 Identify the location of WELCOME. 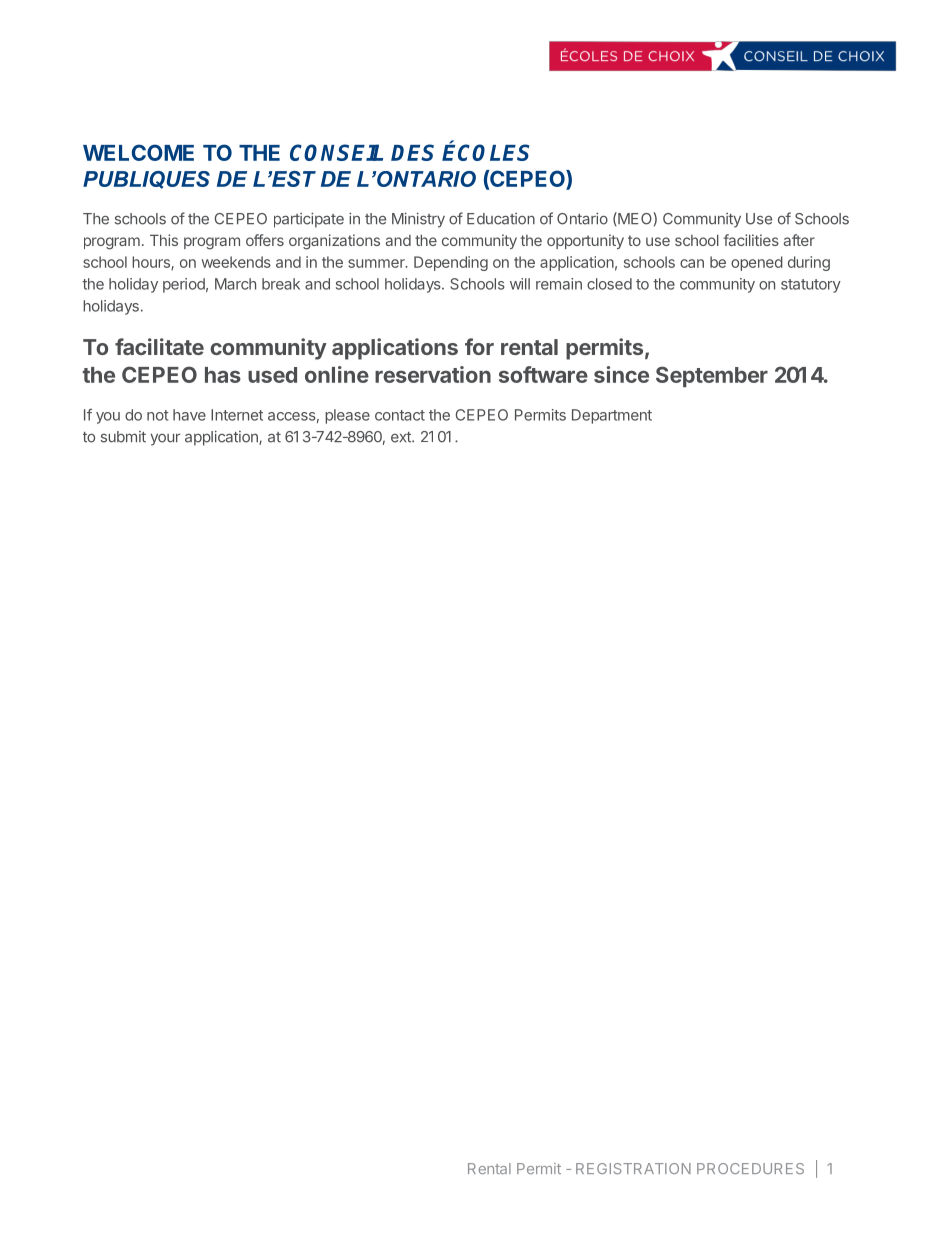
(138, 152).
